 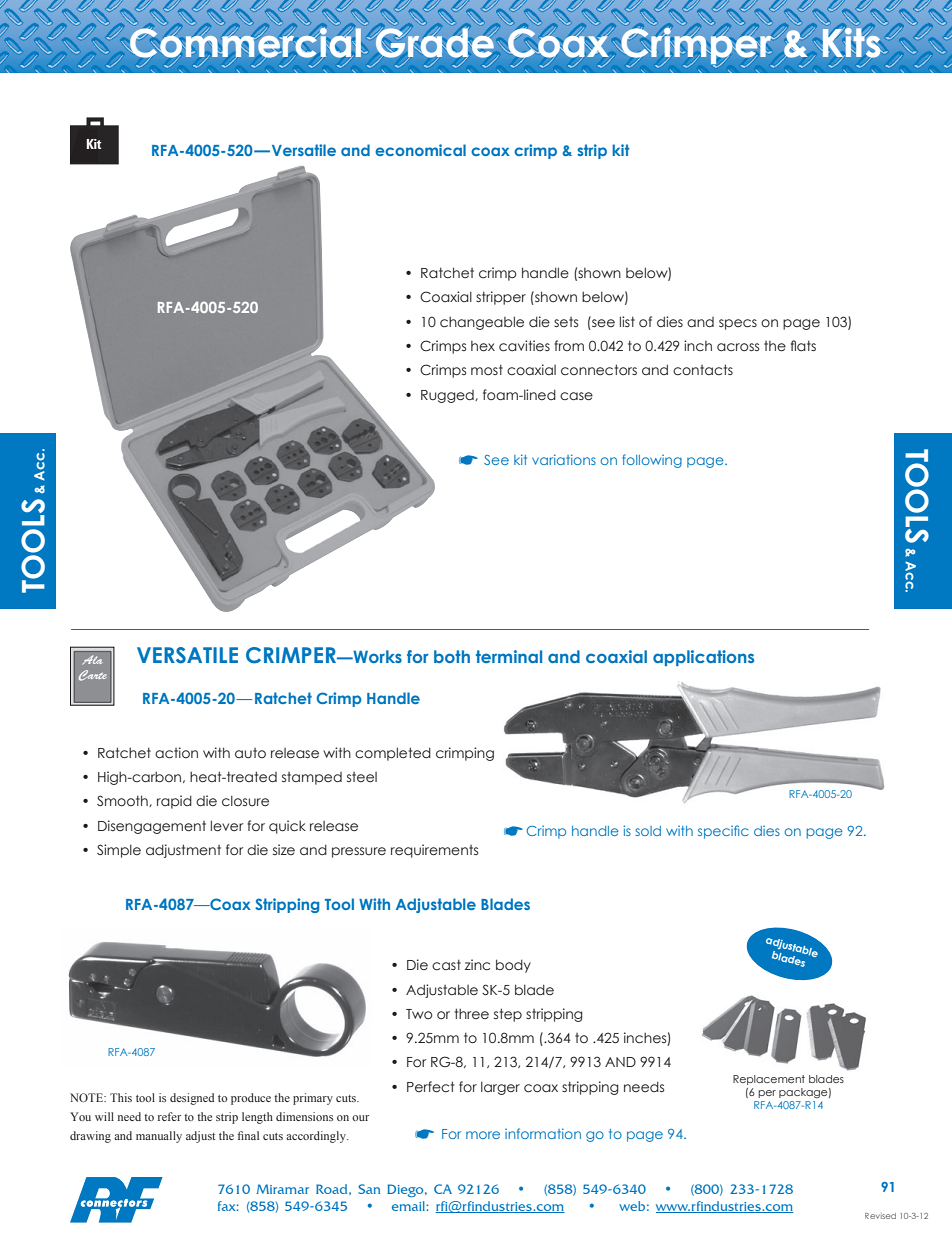 What do you see at coordinates (435, 43) in the page?
I see `Grade` at bounding box center [435, 43].
